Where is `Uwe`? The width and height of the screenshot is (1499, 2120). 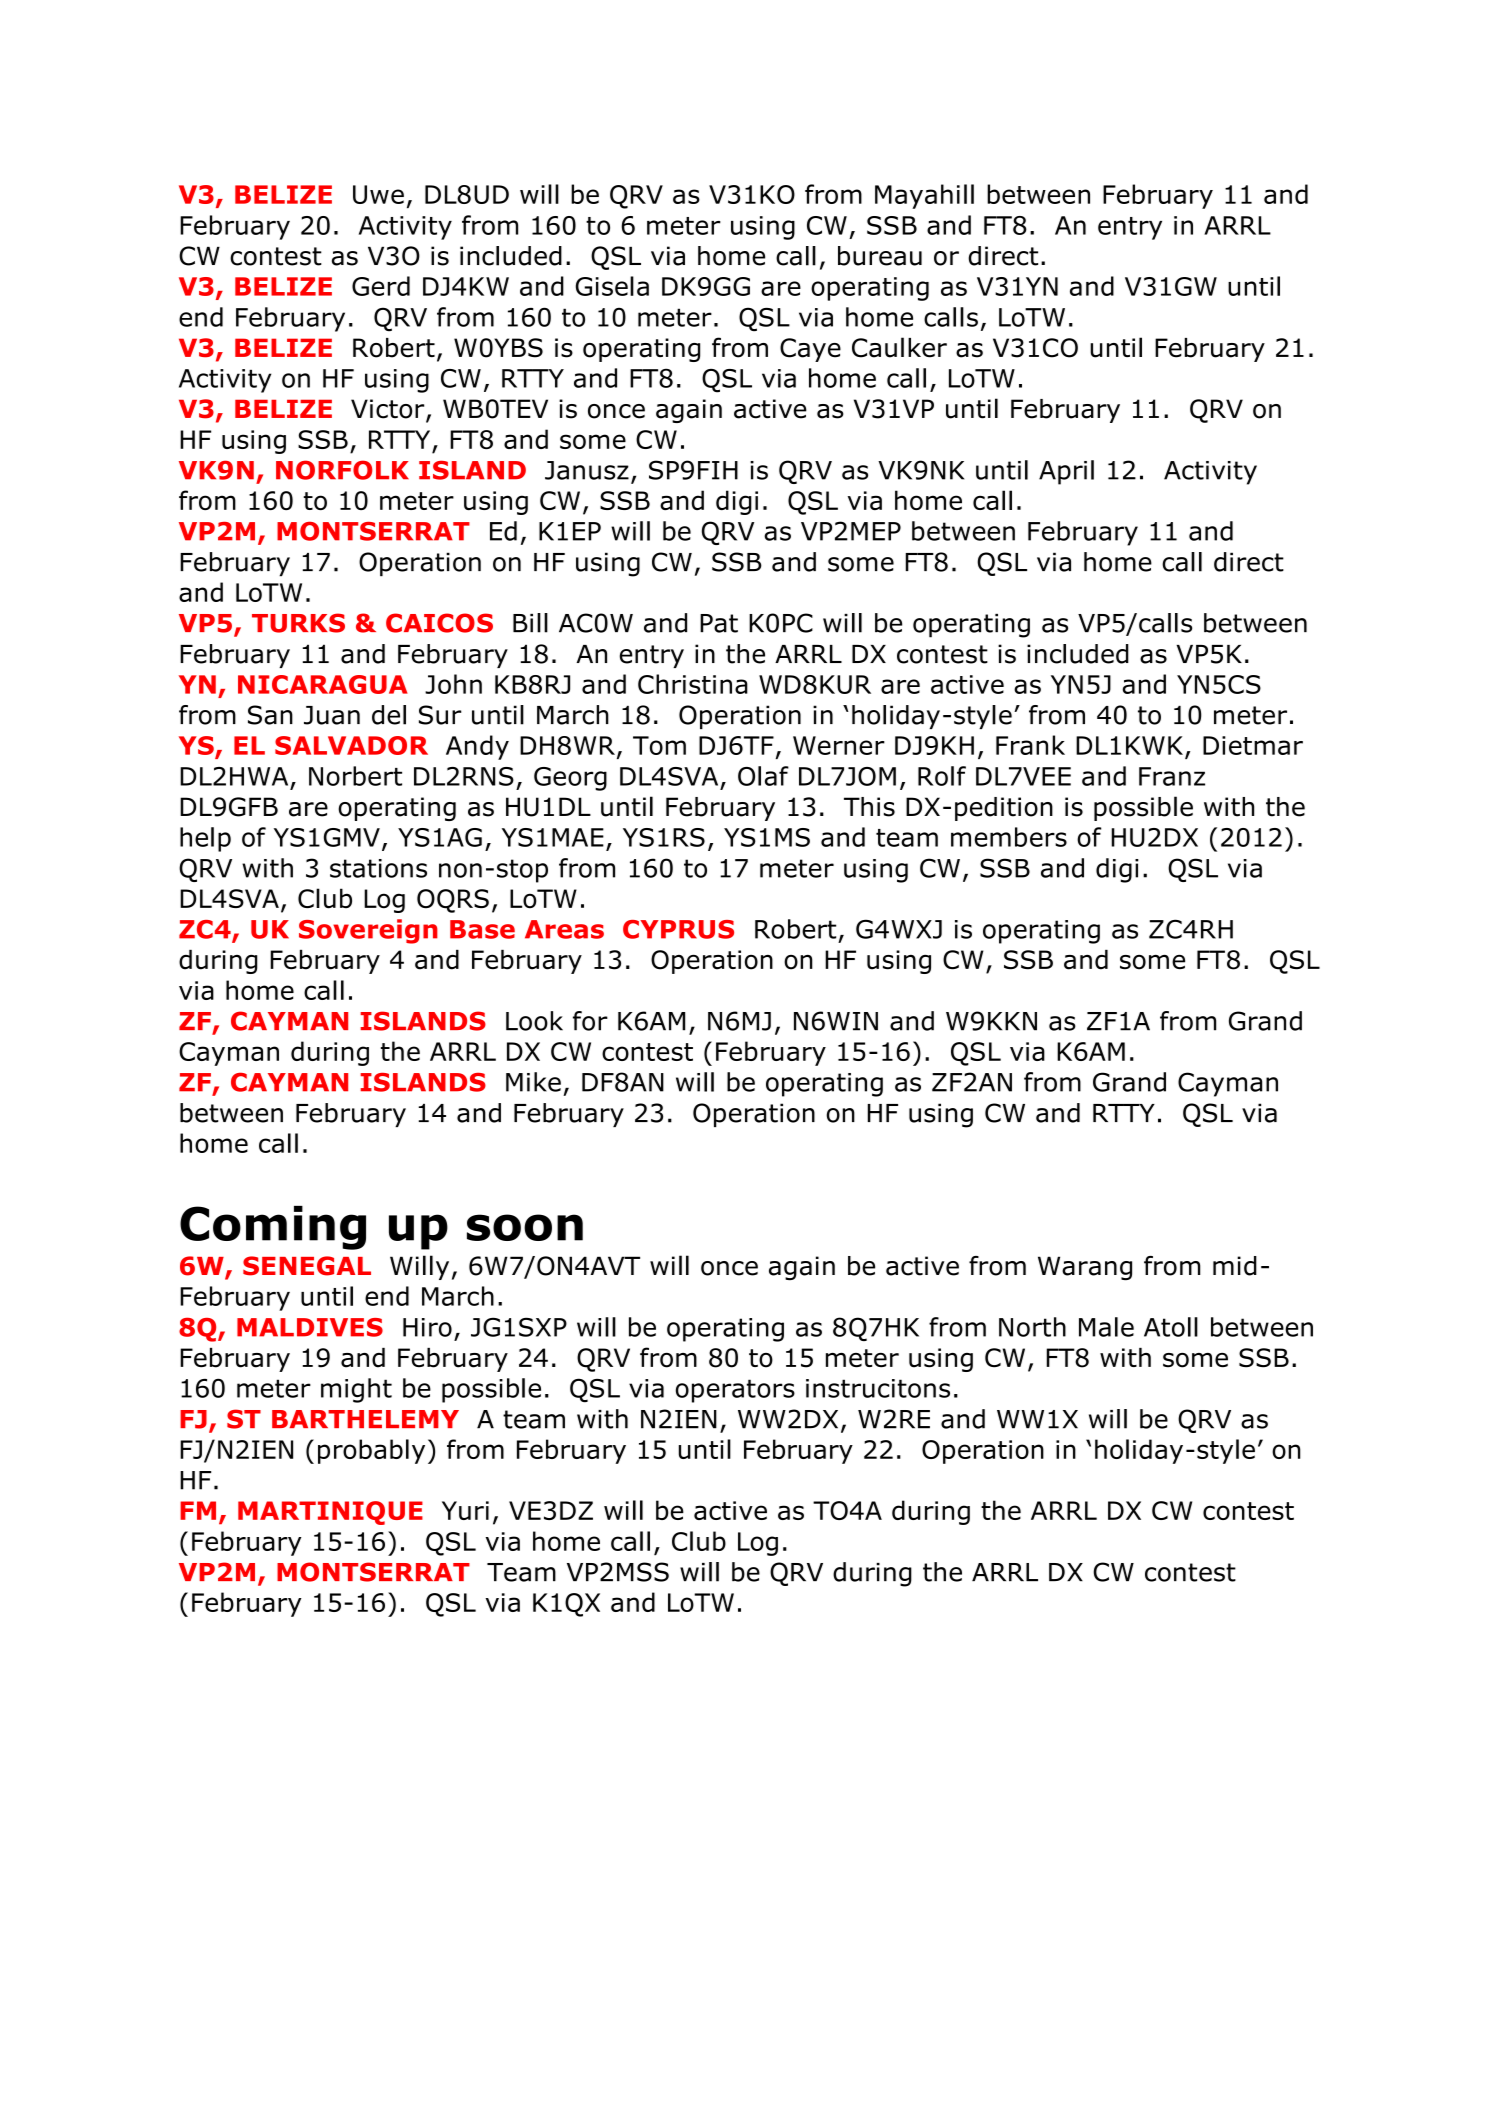 Uwe is located at coordinates (378, 194).
